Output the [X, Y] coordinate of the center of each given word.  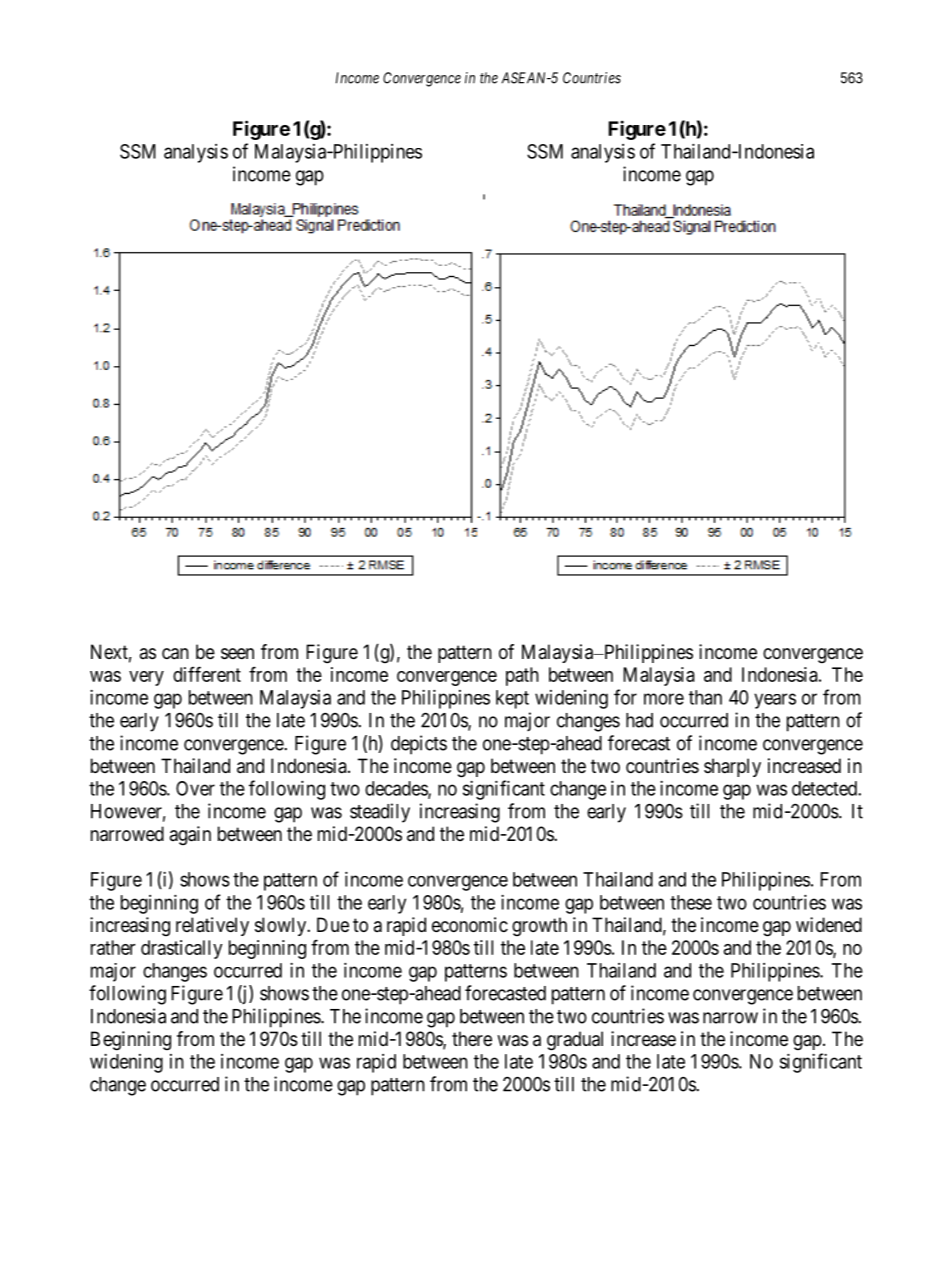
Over [195, 788]
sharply [732, 767]
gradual [575, 1041]
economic [470, 925]
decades [397, 789]
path [522, 676]
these [691, 902]
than [705, 697]
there [472, 1038]
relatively [212, 926]
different [207, 674]
